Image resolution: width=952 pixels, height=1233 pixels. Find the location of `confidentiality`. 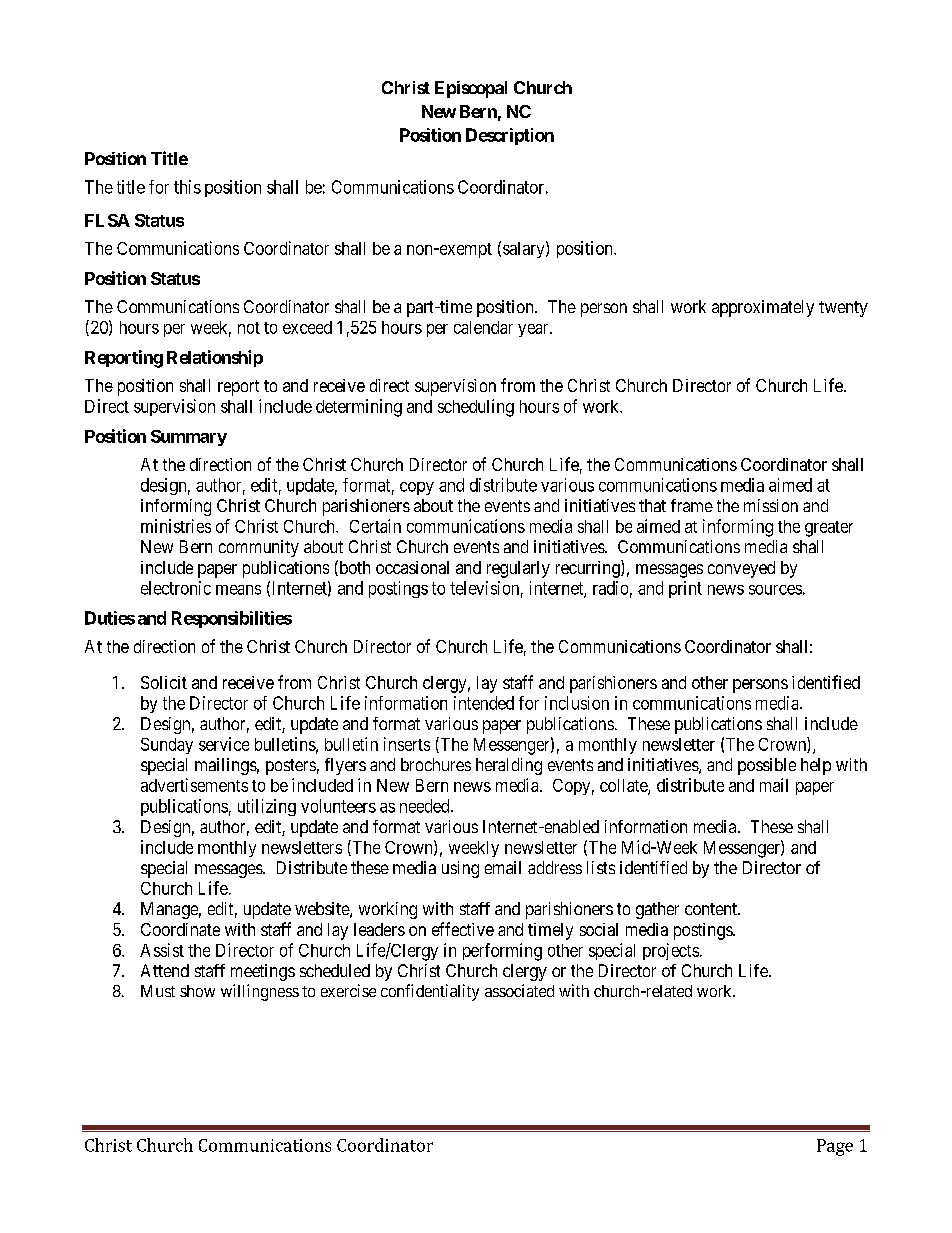

confidentiality is located at coordinates (430, 992).
